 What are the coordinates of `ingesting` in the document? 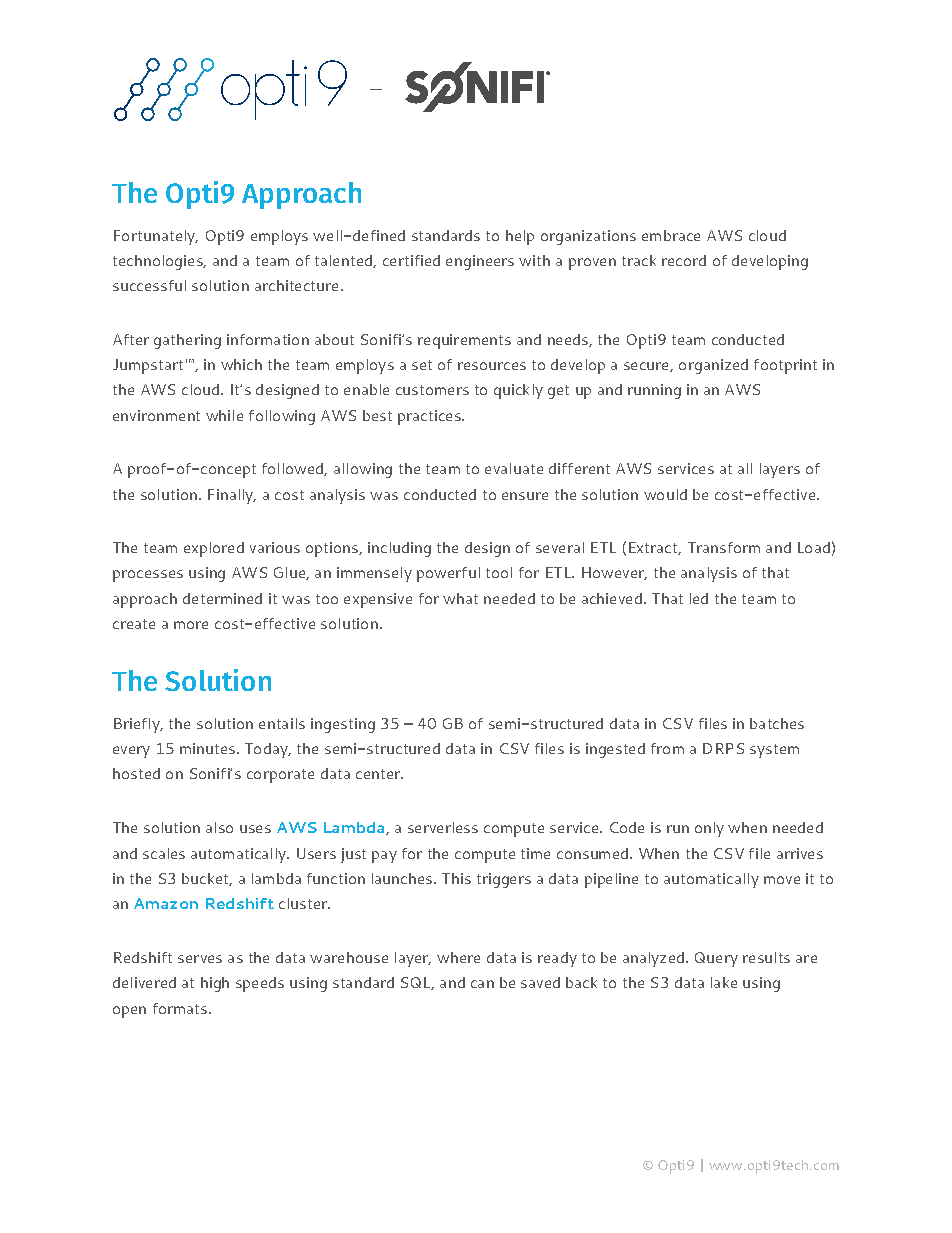 It's located at (343, 725).
